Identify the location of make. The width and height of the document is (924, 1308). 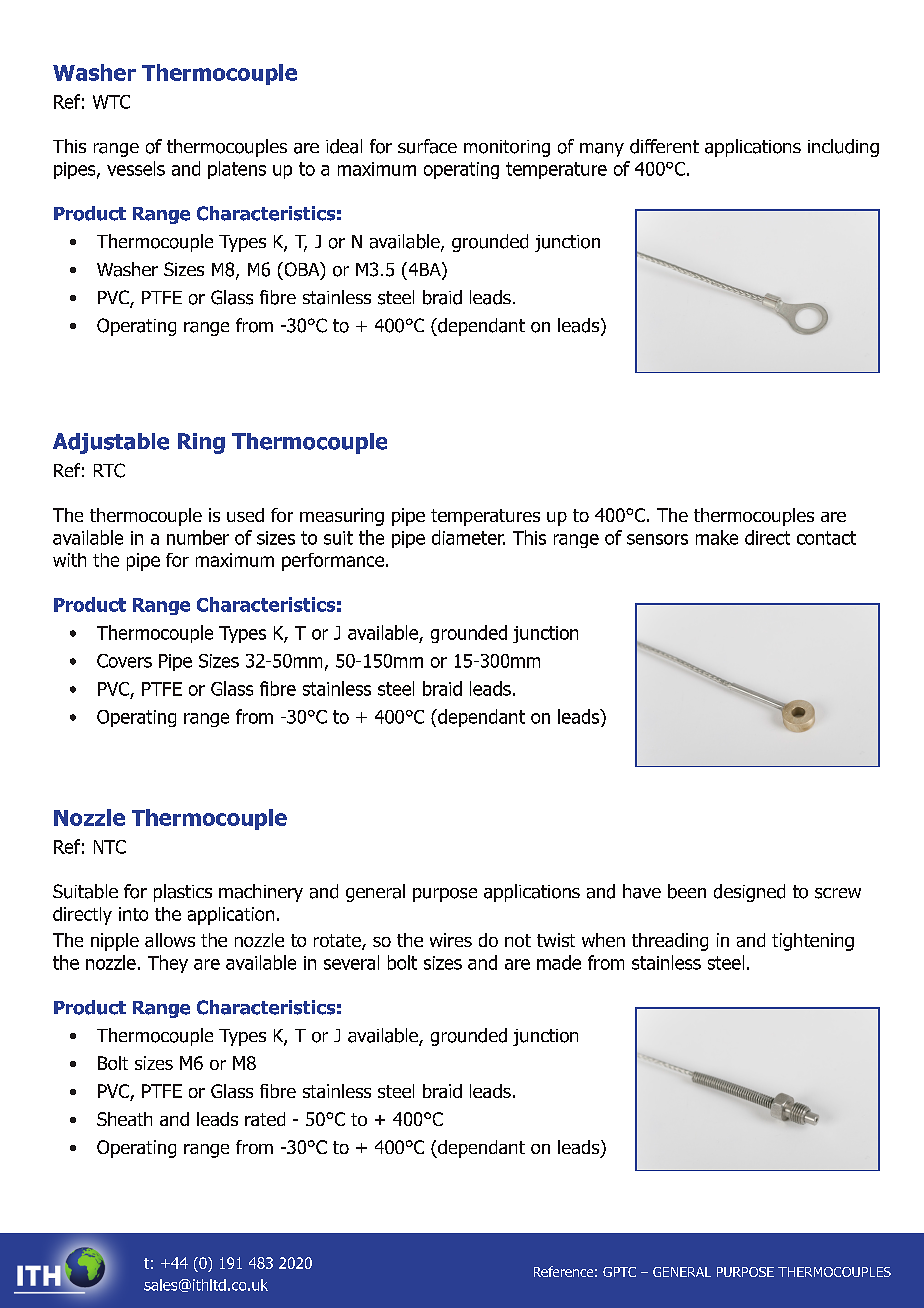
(717, 537).
